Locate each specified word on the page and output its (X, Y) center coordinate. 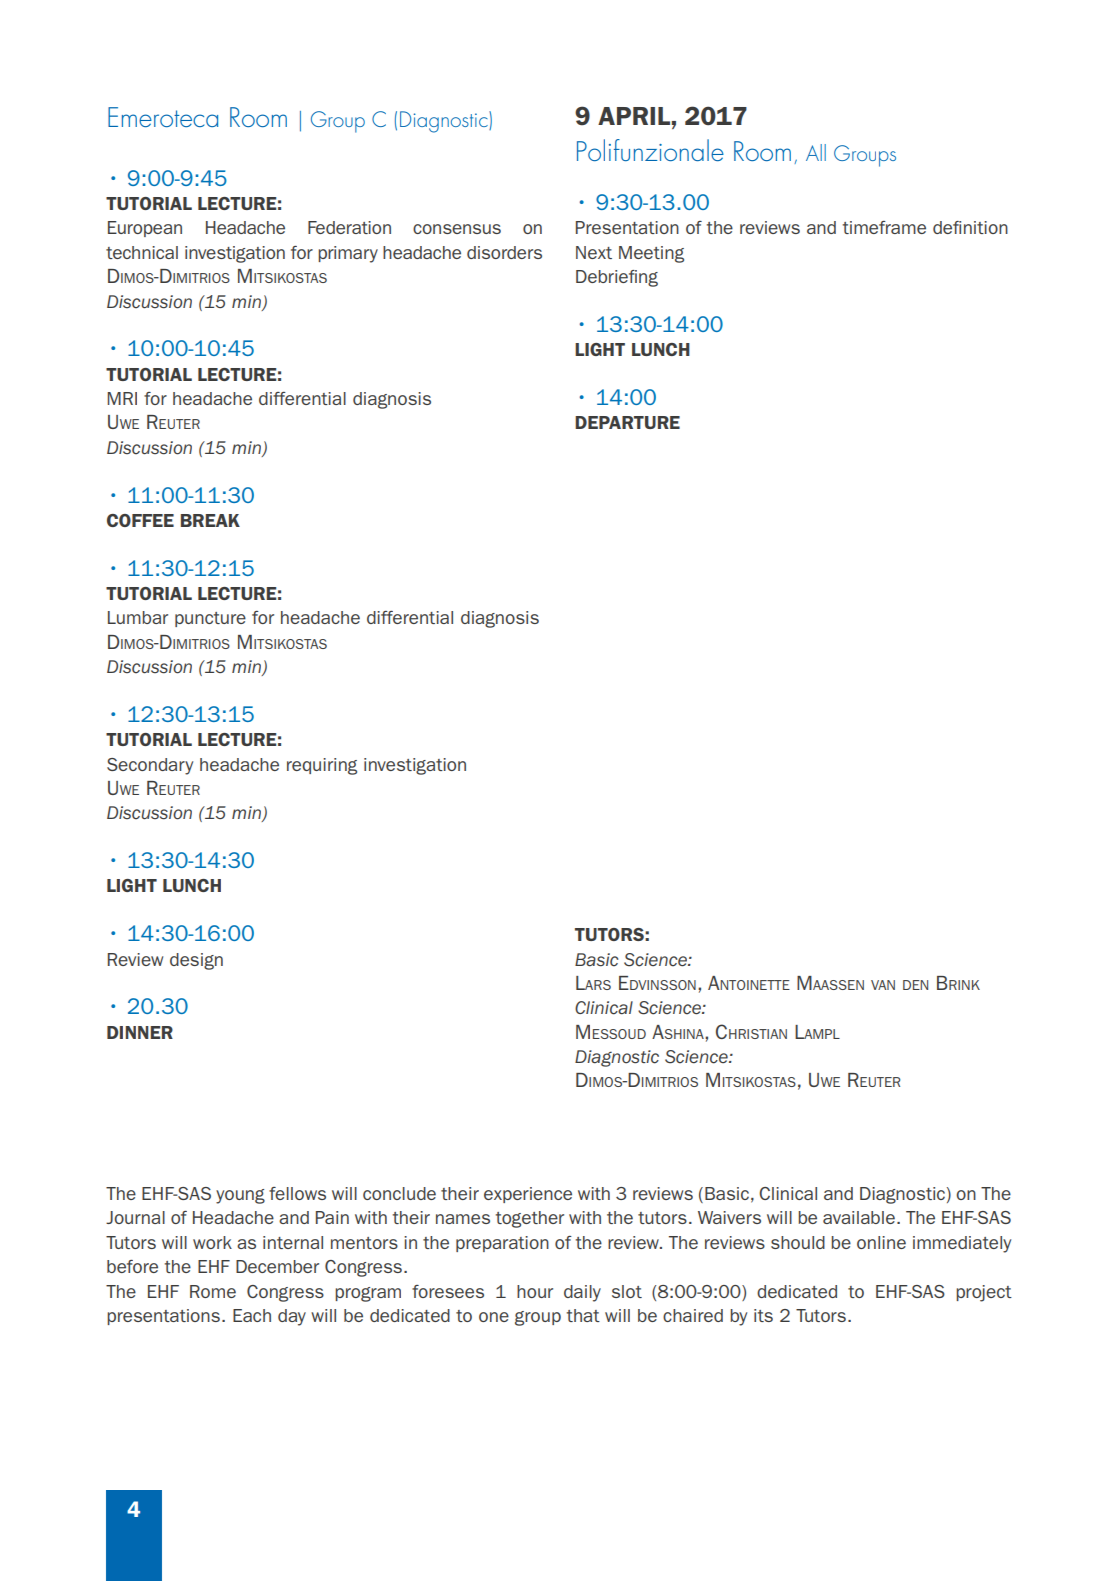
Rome (213, 1291)
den (915, 985)
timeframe (884, 227)
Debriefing (617, 278)
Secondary (150, 766)
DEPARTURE (627, 422)
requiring (322, 766)
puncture (210, 619)
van (883, 985)
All (816, 152)
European (145, 229)
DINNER (140, 1032)
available (859, 1217)
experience (528, 1195)
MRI (122, 398)
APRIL (634, 116)
